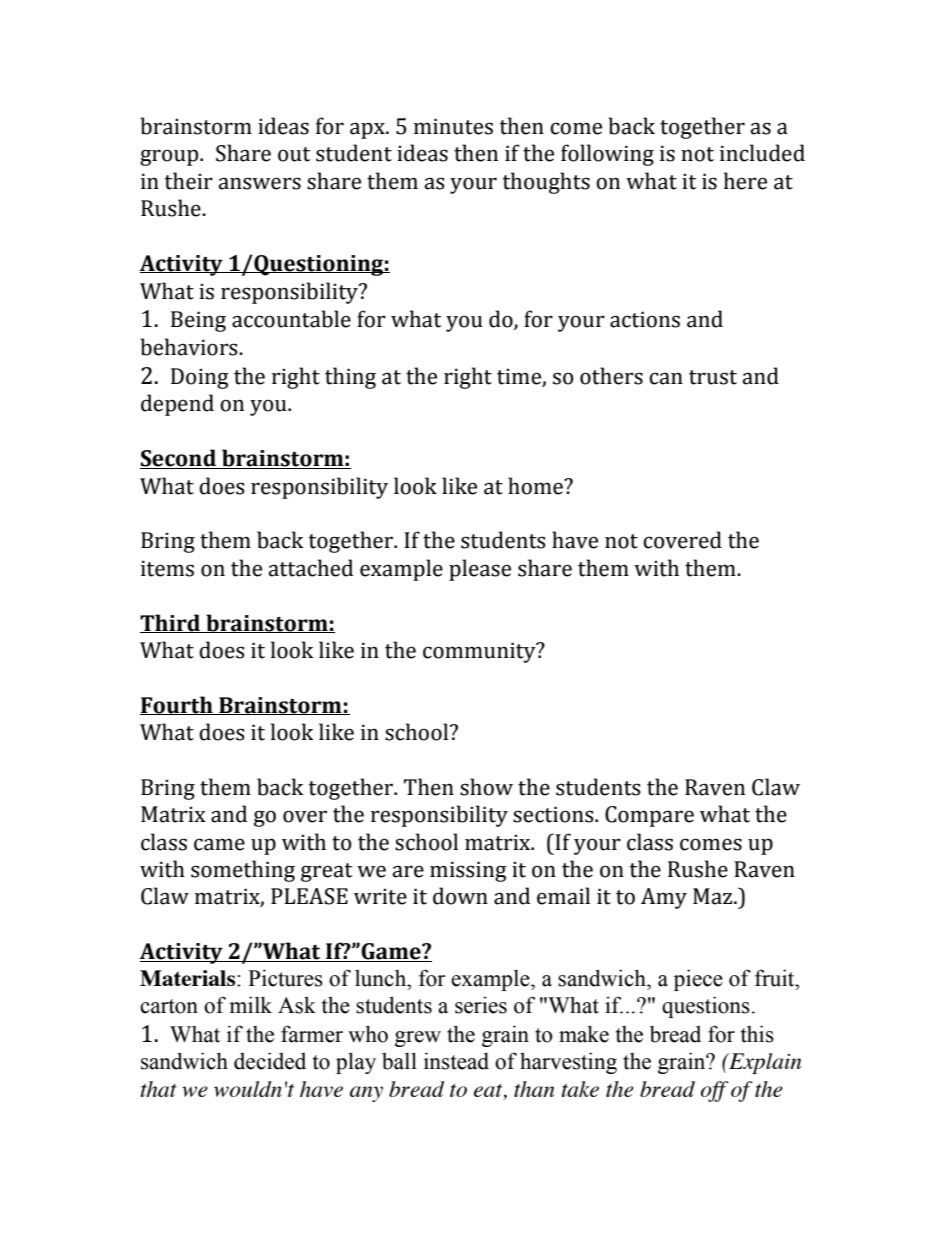  Describe the element at coordinates (649, 816) in the page. I see `Compare` at that location.
